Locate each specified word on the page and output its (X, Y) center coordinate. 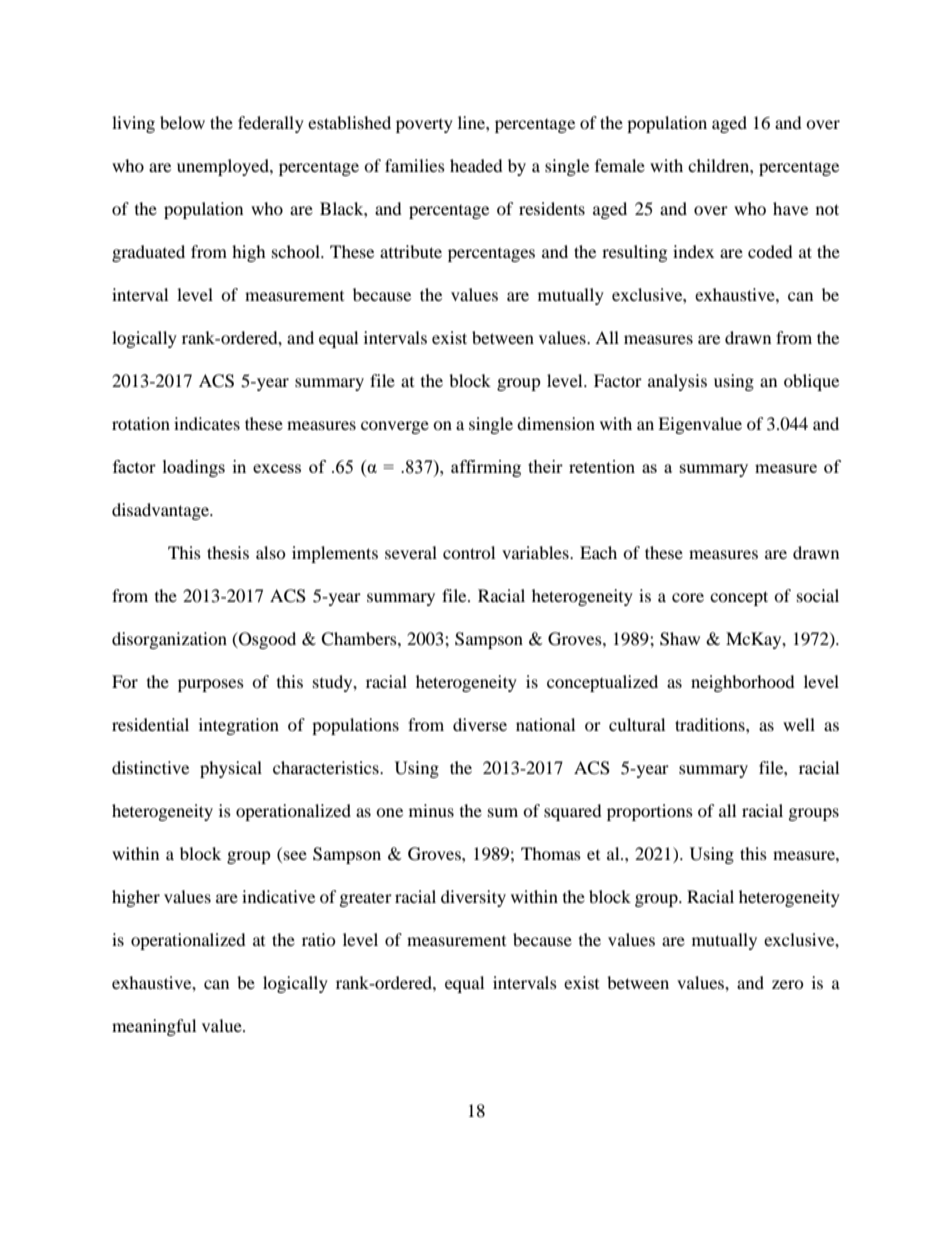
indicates (207, 423)
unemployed (224, 167)
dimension (556, 423)
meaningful (154, 1027)
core (688, 597)
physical (231, 769)
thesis (228, 552)
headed (476, 165)
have (790, 208)
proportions (650, 812)
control (469, 552)
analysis (677, 382)
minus (431, 810)
